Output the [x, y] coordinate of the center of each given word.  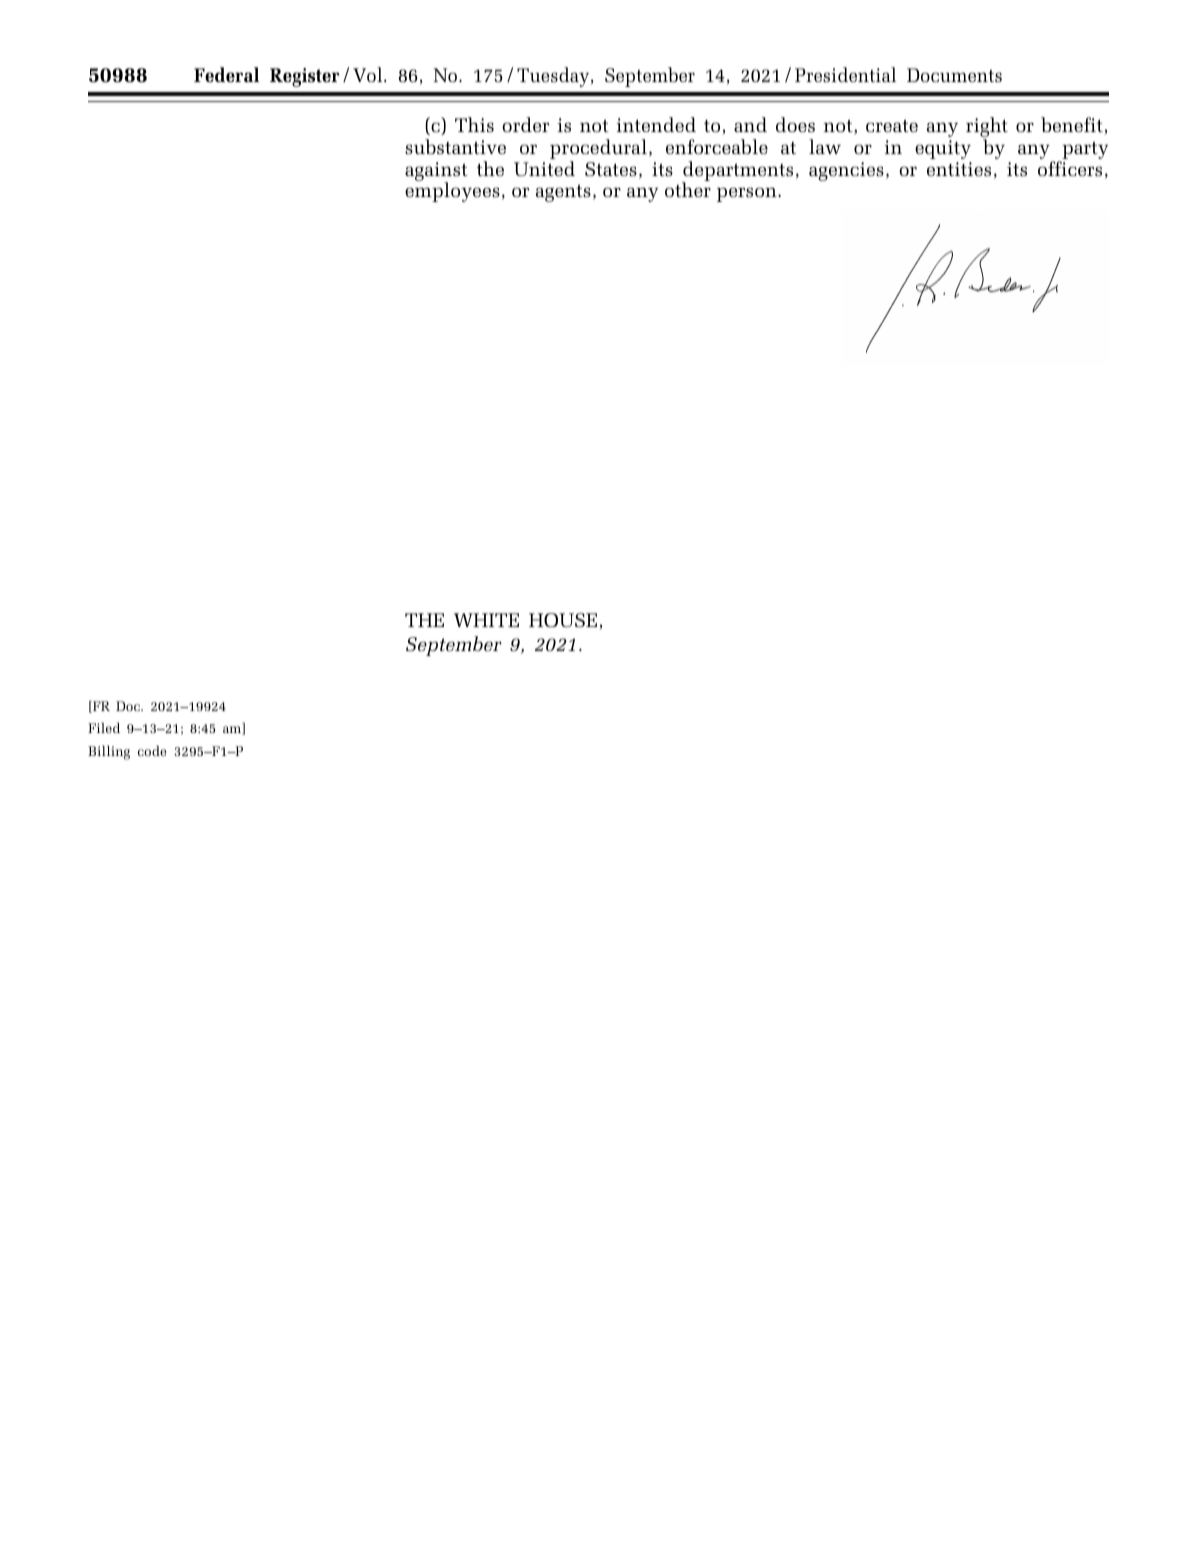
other [688, 188]
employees [452, 191]
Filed [104, 727]
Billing [109, 752]
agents [563, 193]
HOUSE [563, 620]
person [748, 194]
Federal [226, 74]
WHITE [486, 620]
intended [656, 124]
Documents [954, 75]
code [152, 750]
